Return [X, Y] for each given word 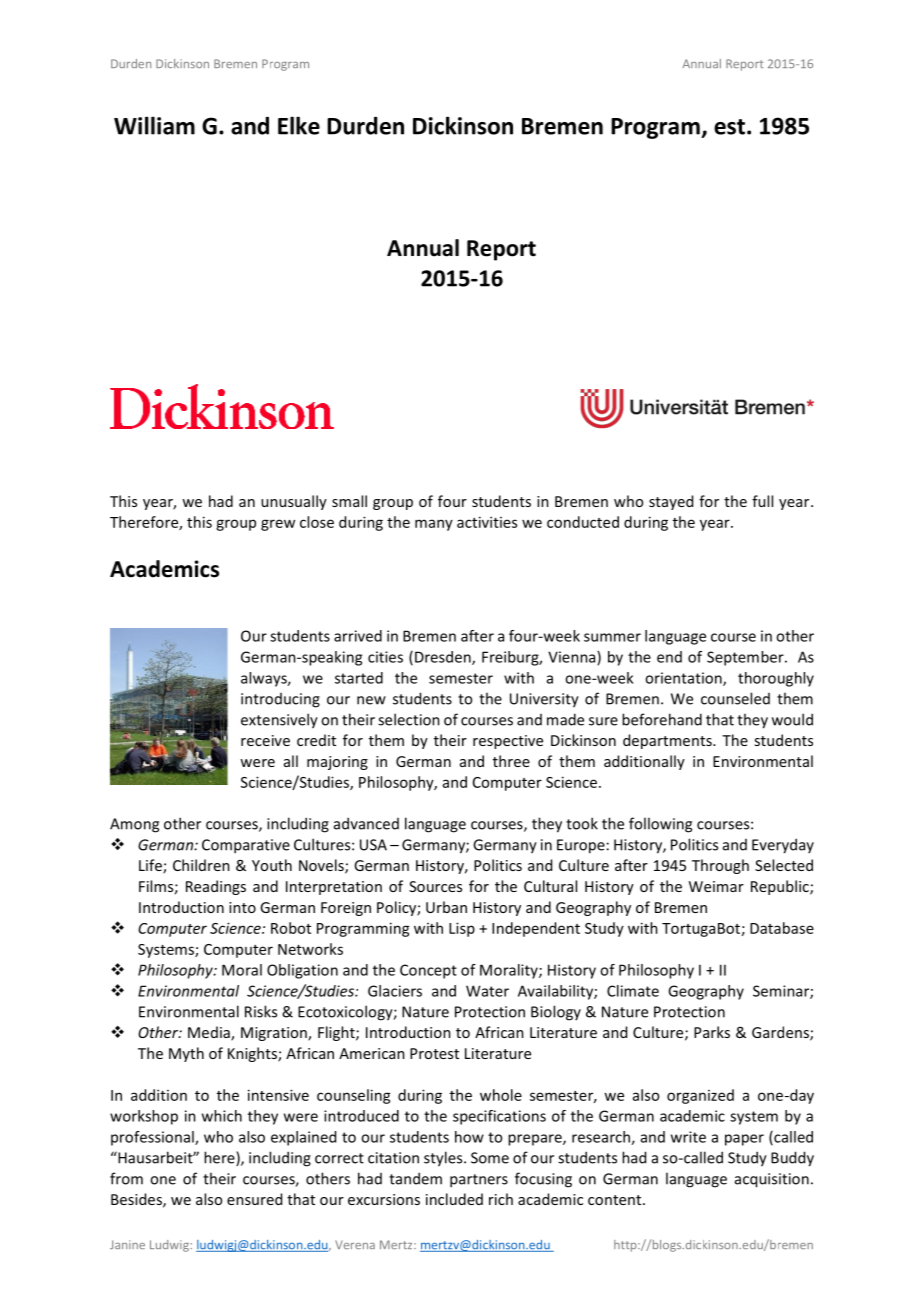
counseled [735, 698]
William [154, 125]
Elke [299, 125]
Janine [127, 1244]
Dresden [444, 658]
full [762, 501]
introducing [280, 700]
